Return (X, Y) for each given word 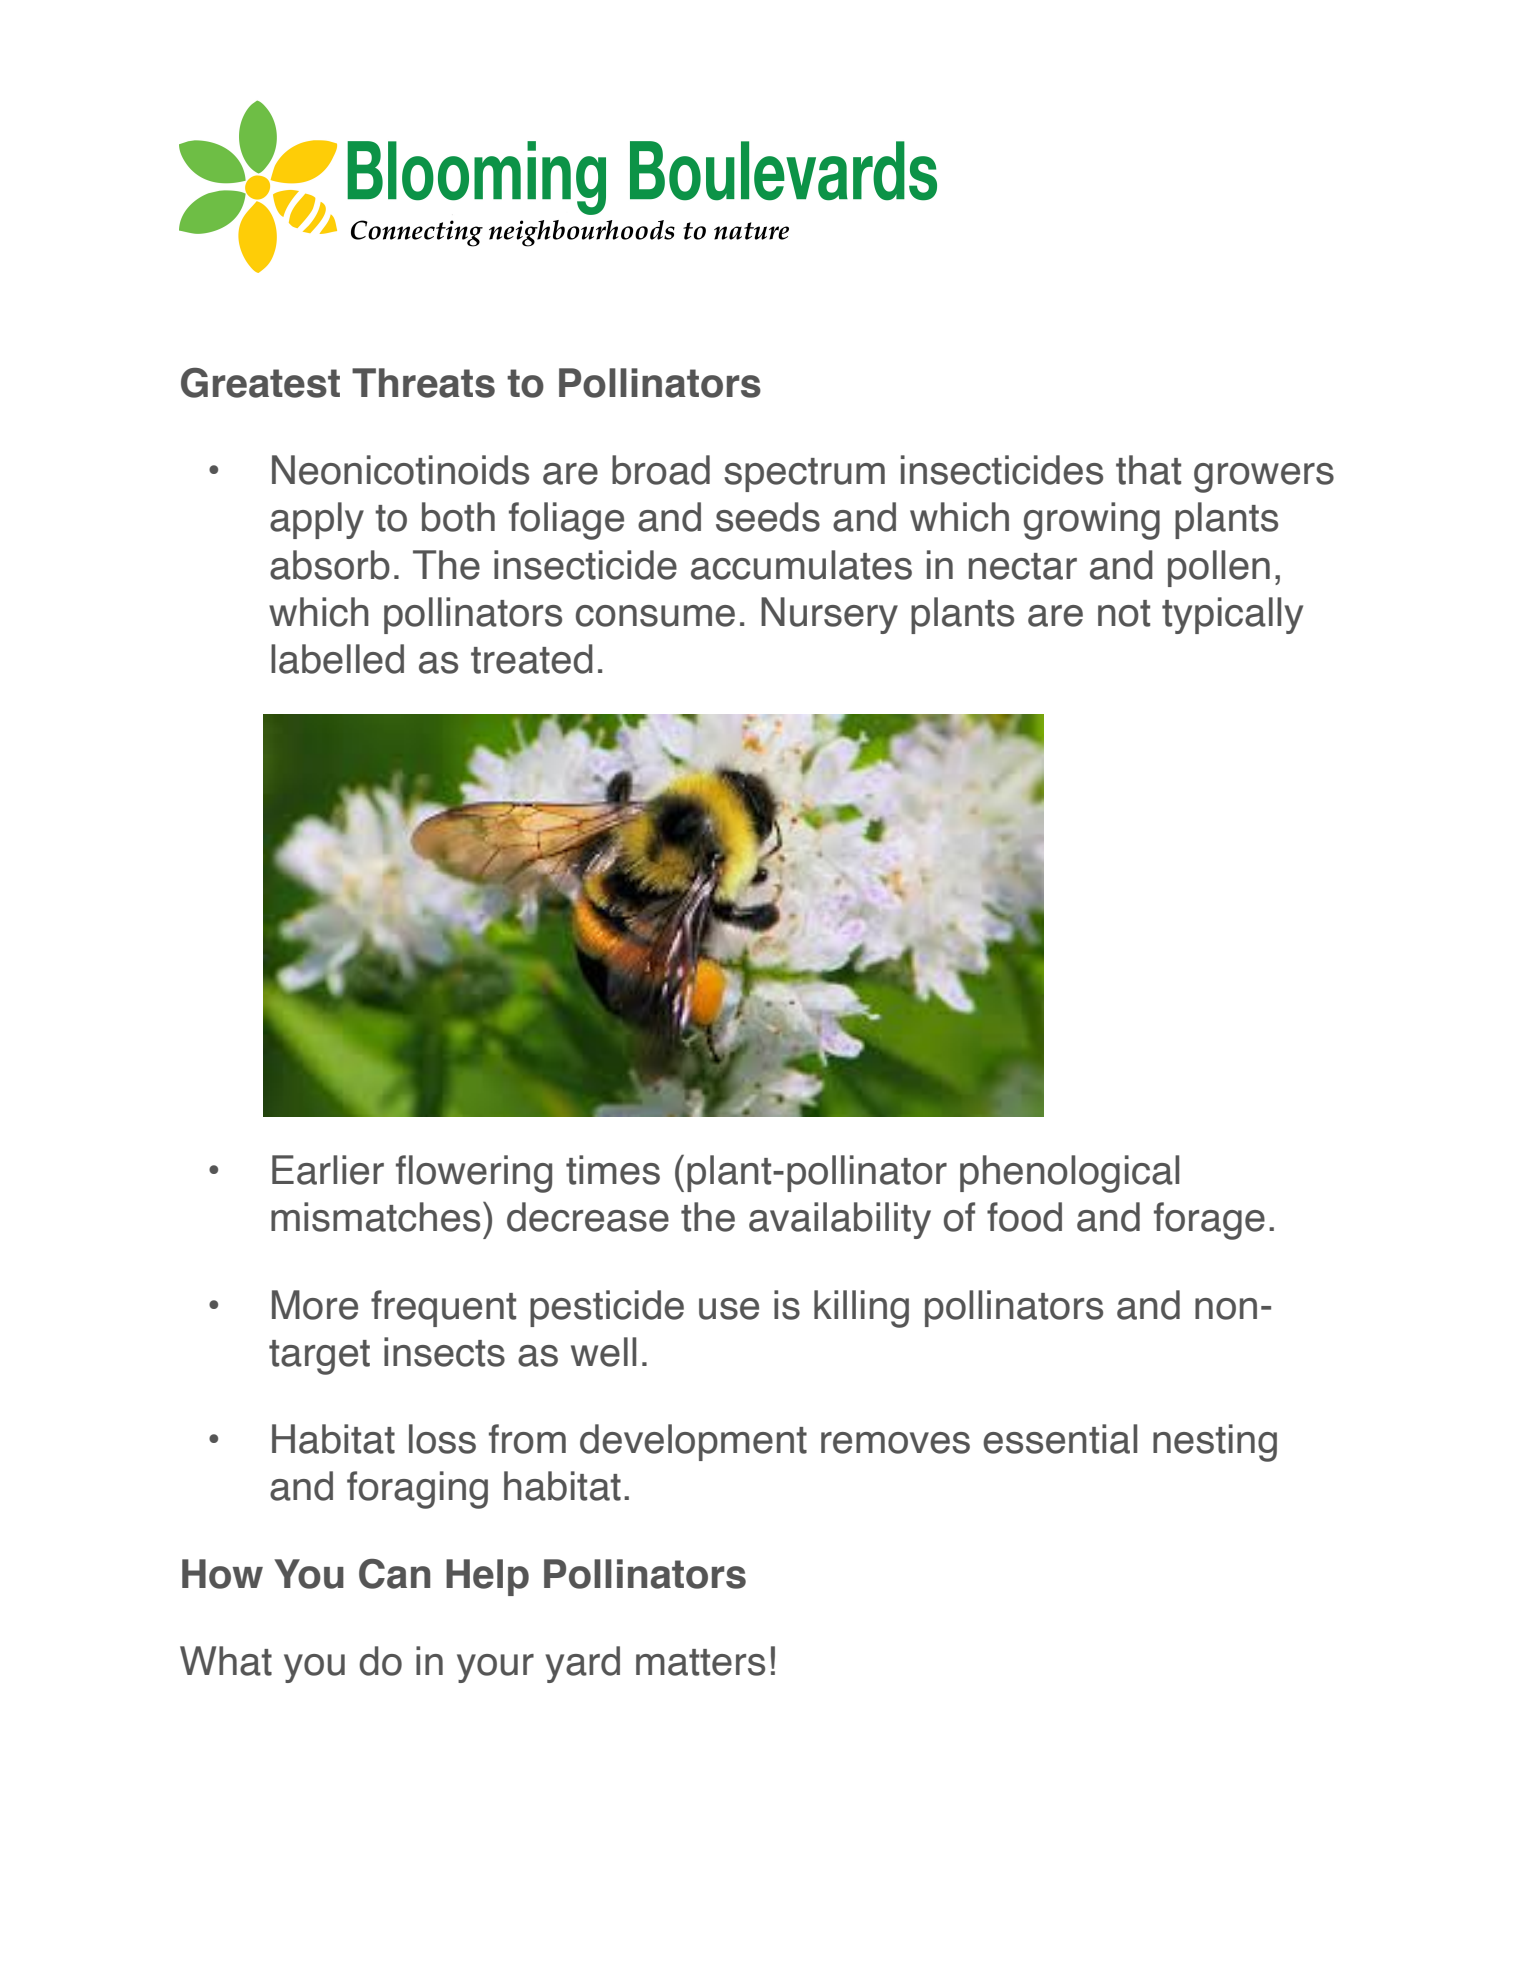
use (729, 1309)
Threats (423, 383)
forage (1209, 1221)
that (1148, 470)
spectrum (804, 475)
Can (394, 1574)
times (613, 1170)
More (315, 1305)
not (1124, 613)
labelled (337, 659)
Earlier (328, 1170)
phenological (1069, 1174)
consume (655, 616)
